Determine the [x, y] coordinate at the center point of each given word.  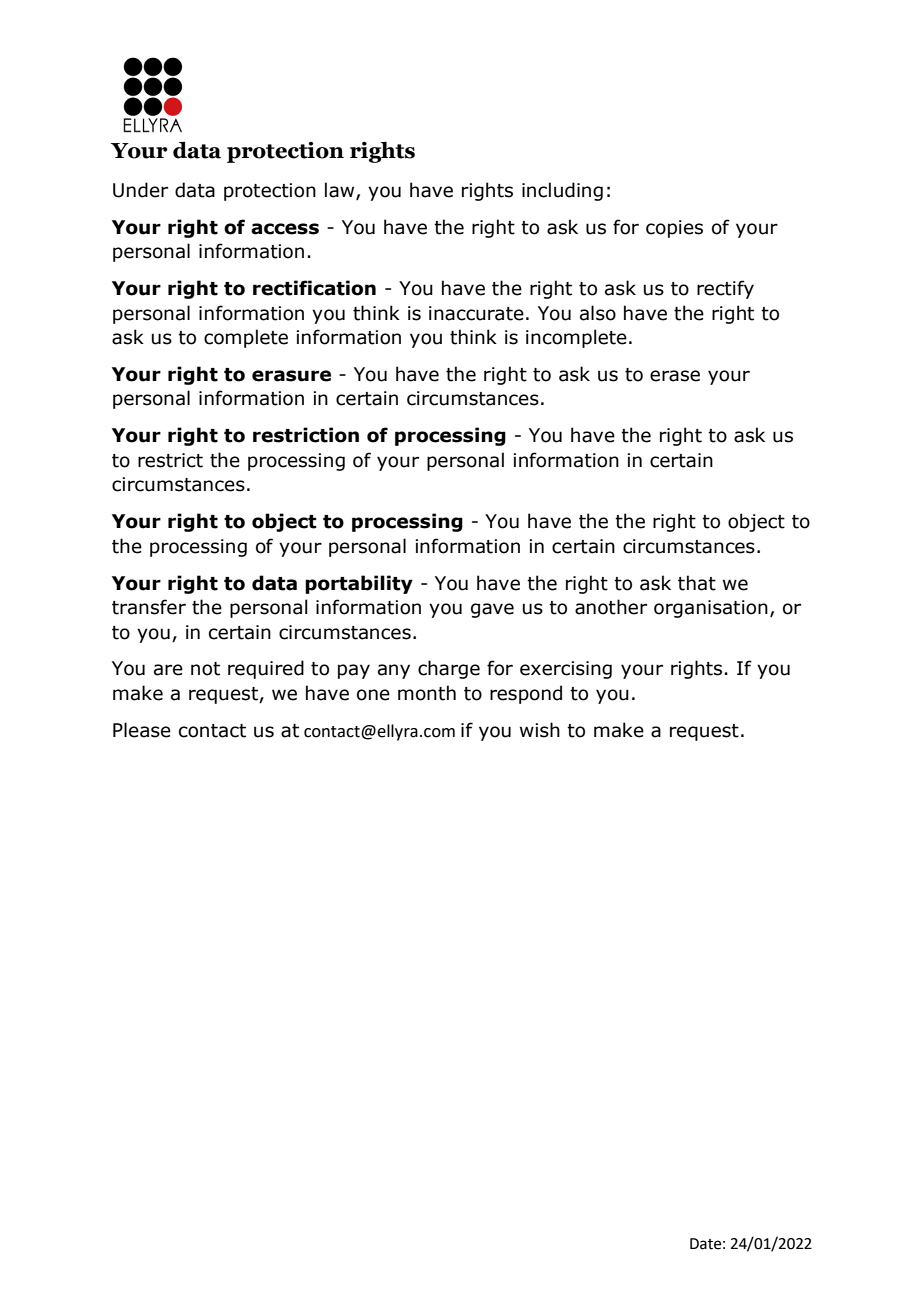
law [341, 191]
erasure [291, 376]
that [697, 583]
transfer [149, 607]
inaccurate [476, 313]
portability [359, 584]
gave [492, 610]
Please [142, 730]
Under [140, 190]
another [611, 607]
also [598, 313]
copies [674, 229]
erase [675, 376]
